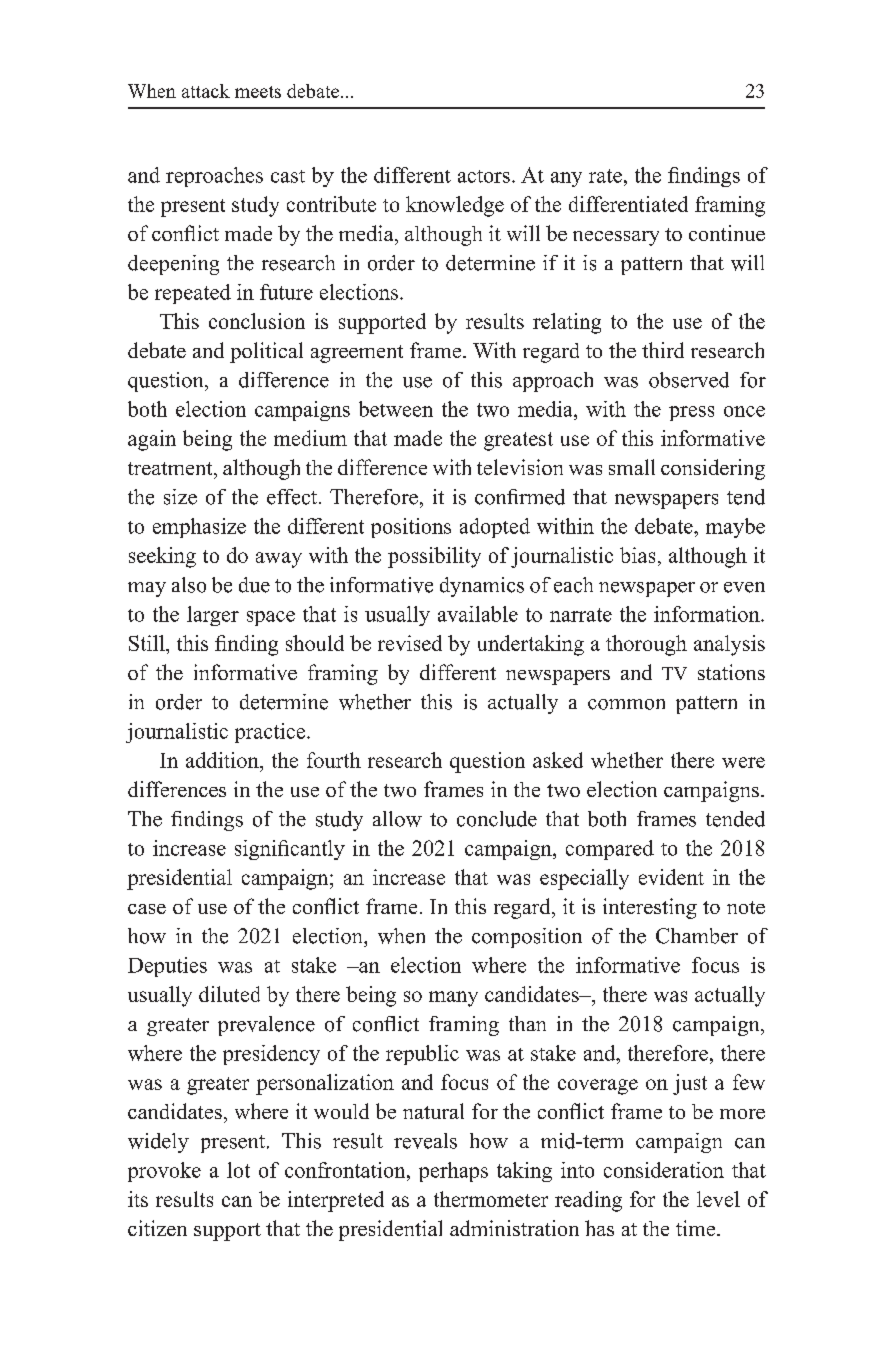 The height and width of the image is (1372, 893). Describe the element at coordinates (397, 819) in the image. I see `allow` at that location.
